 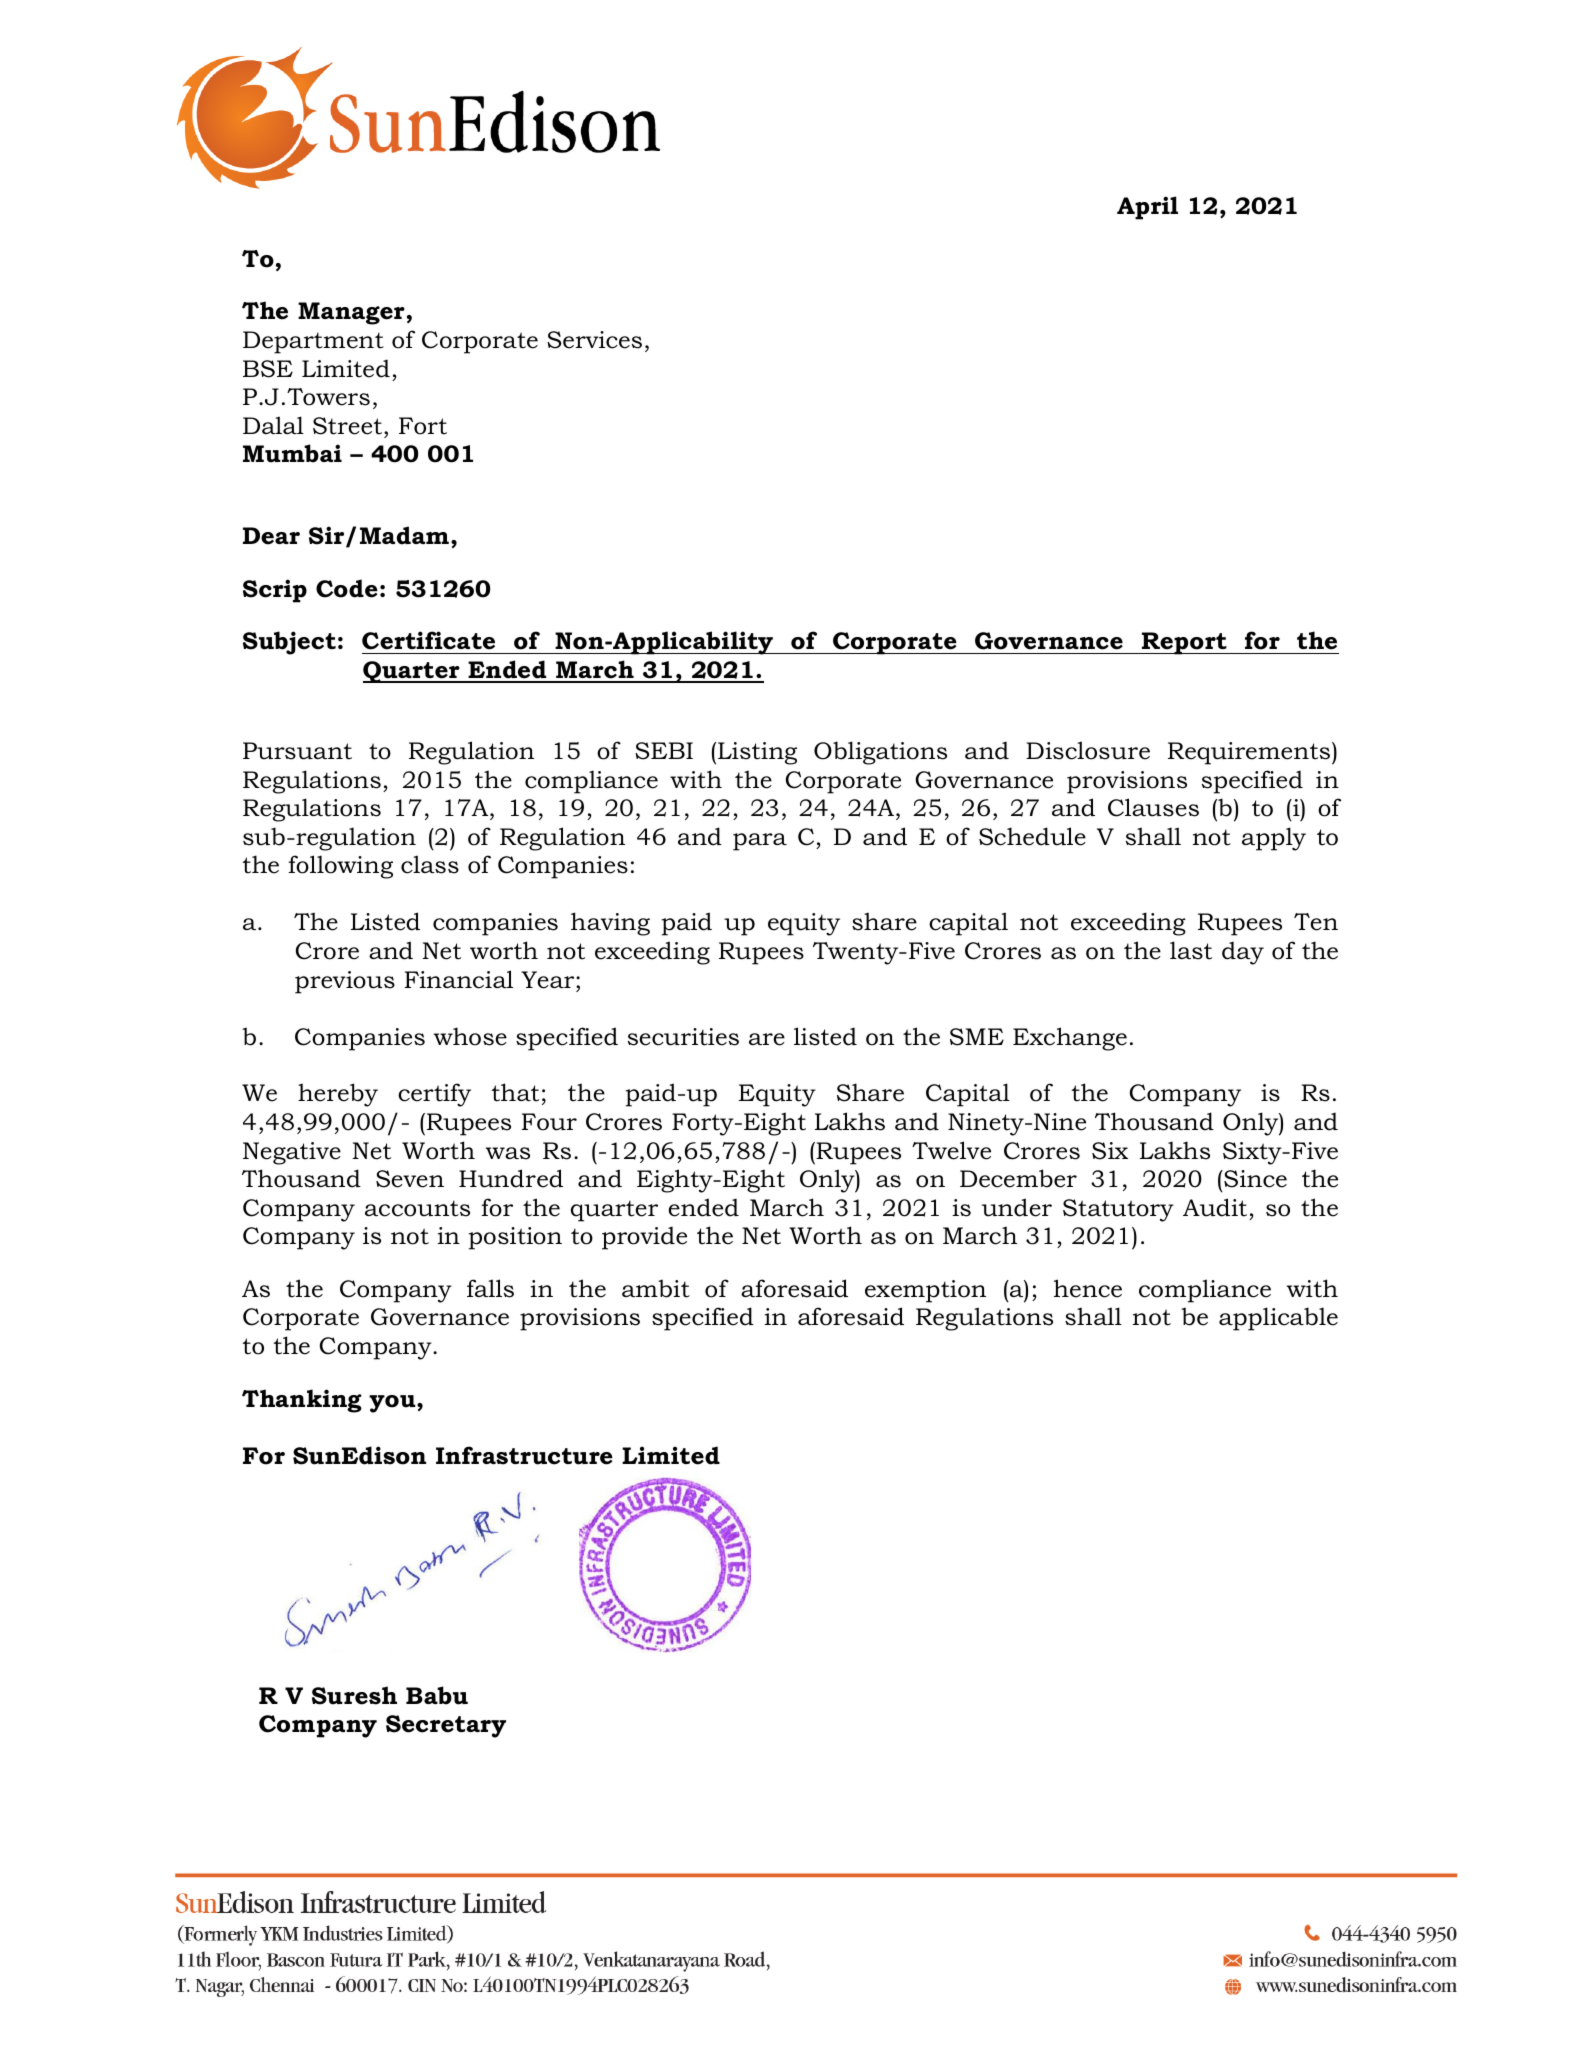 What do you see at coordinates (1278, 1319) in the page?
I see `applicable` at bounding box center [1278, 1319].
